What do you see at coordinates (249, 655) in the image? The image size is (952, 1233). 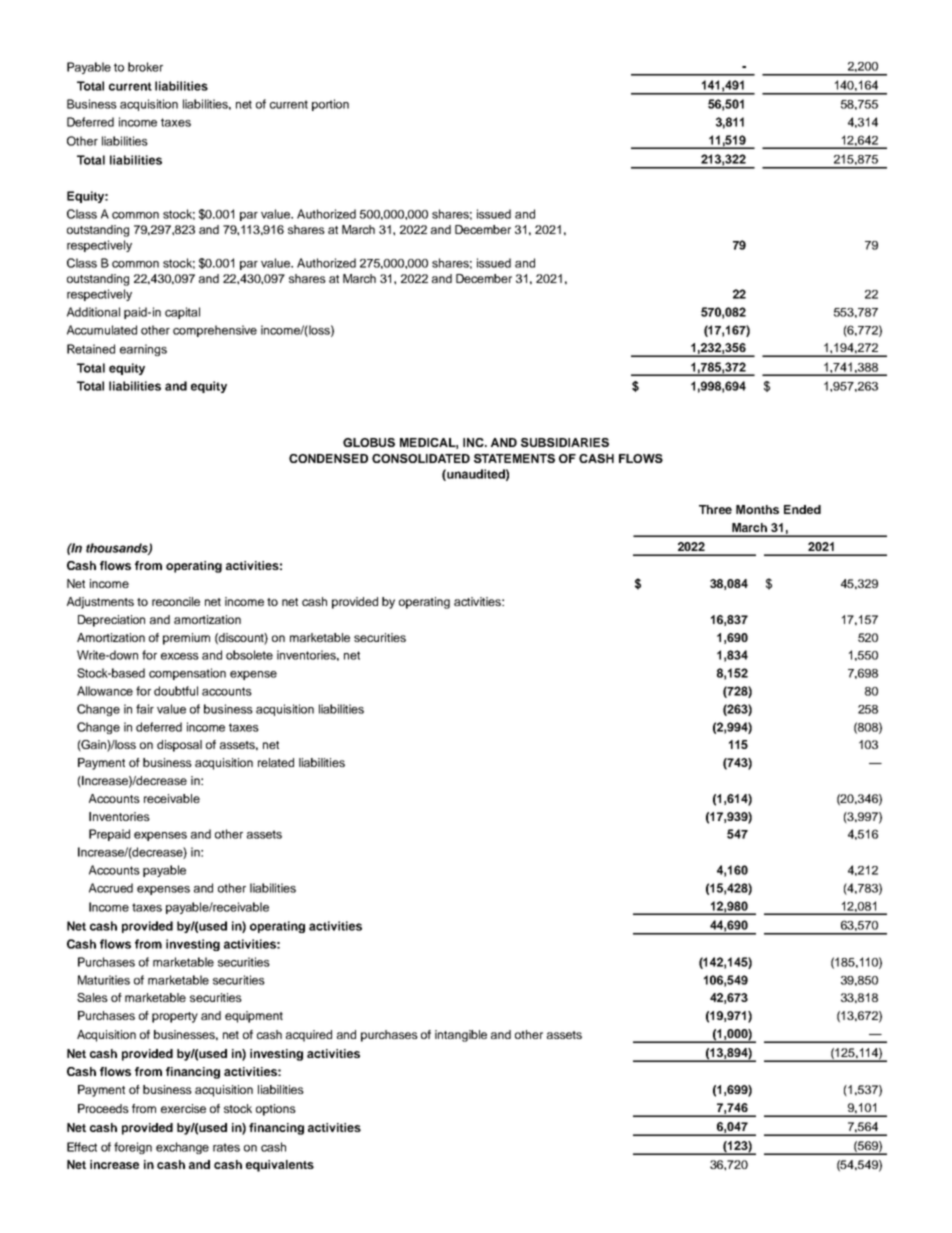 I see `obsolete` at bounding box center [249, 655].
